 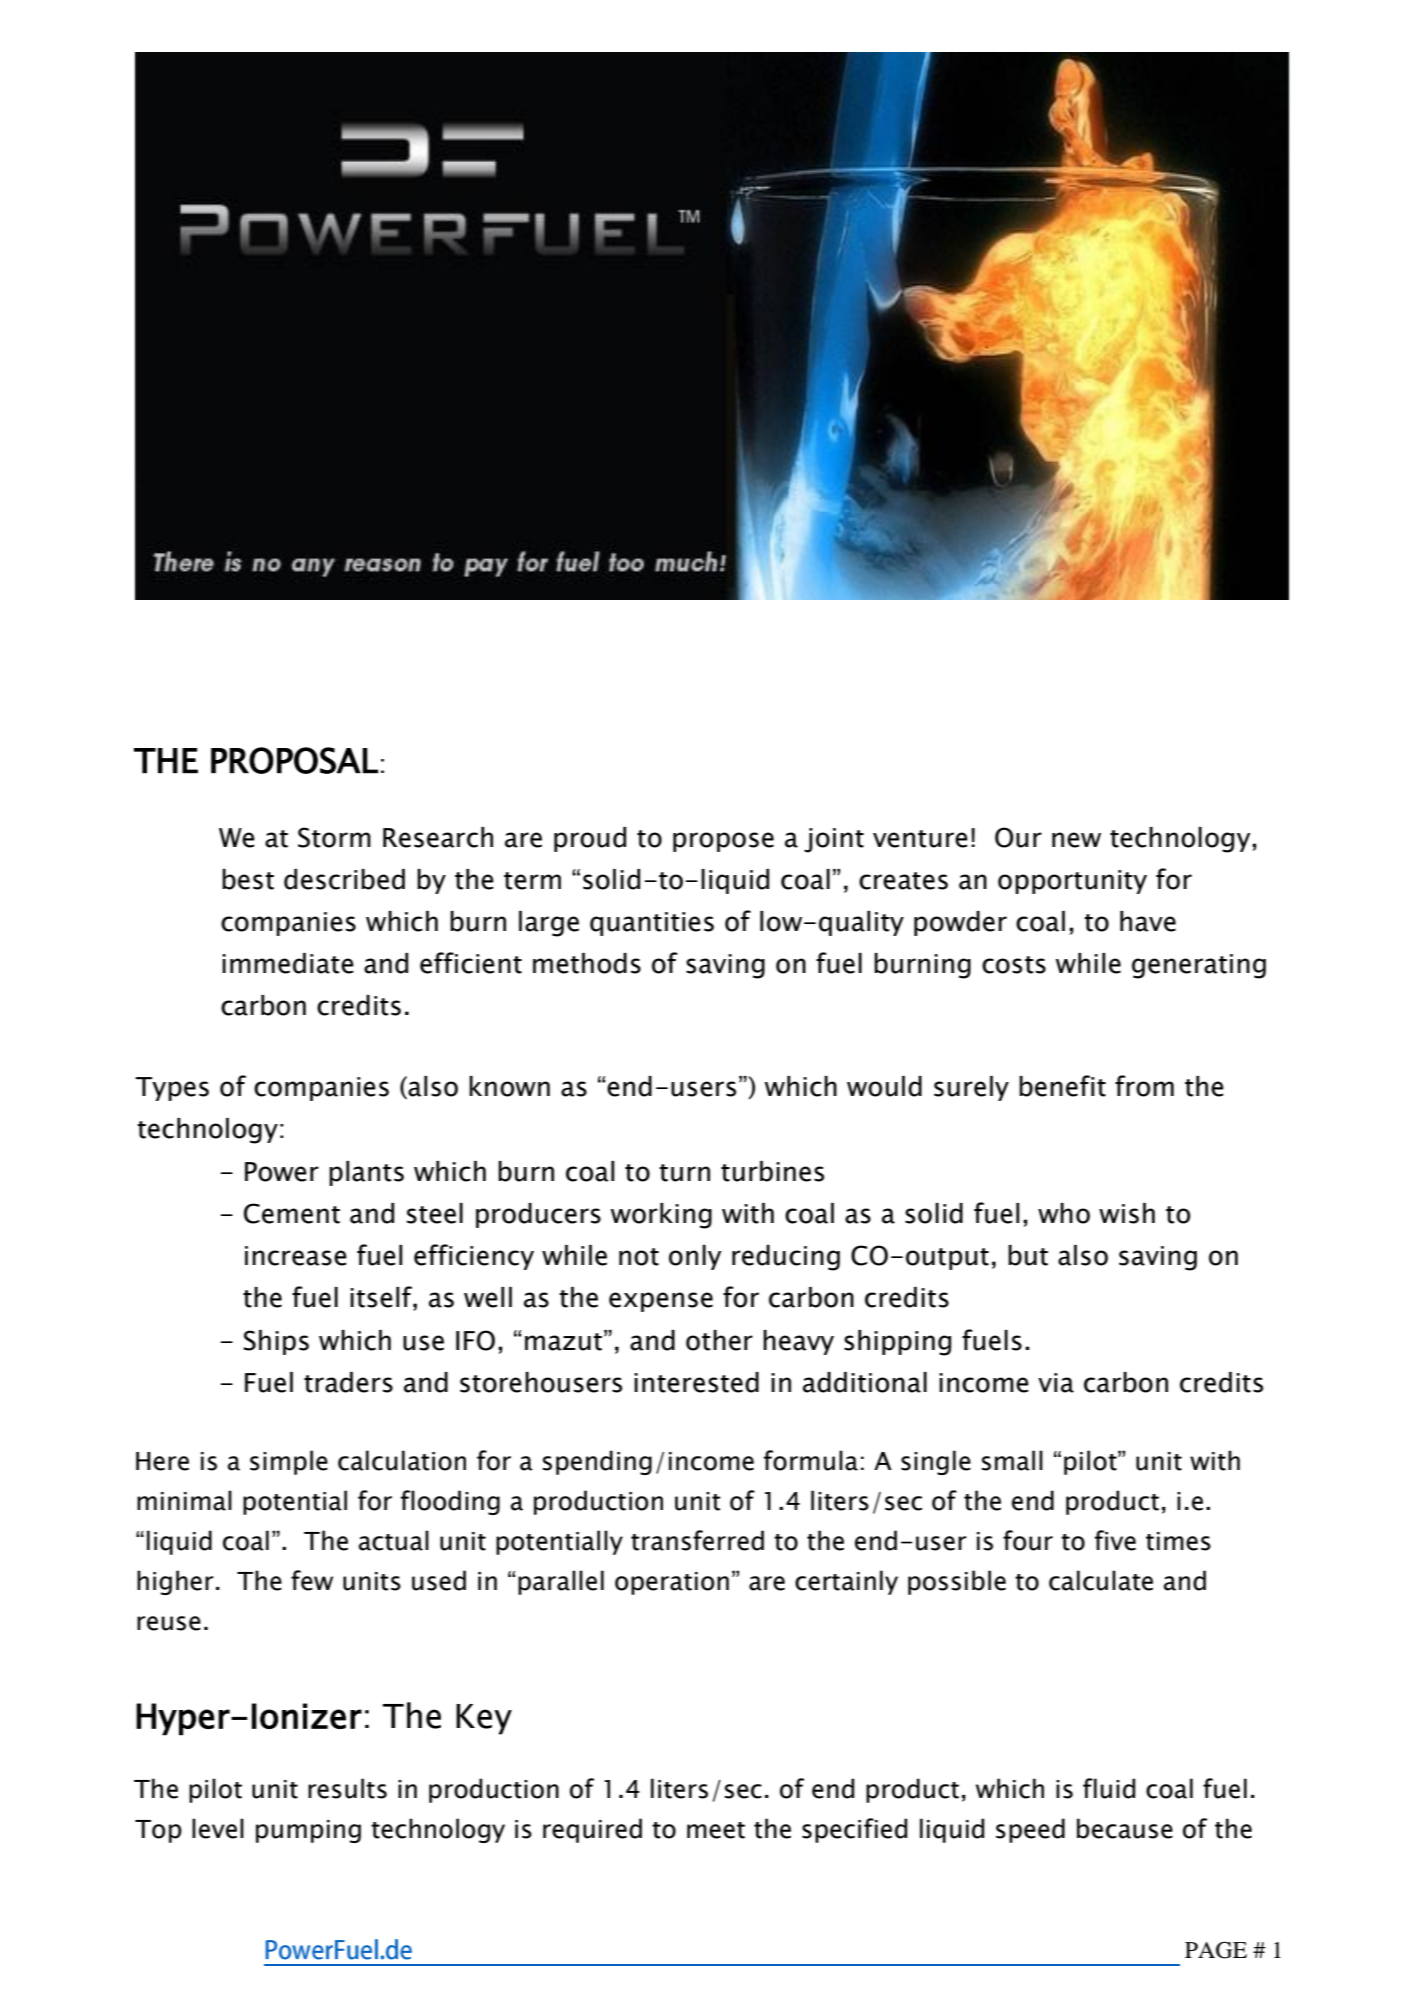 What do you see at coordinates (1056, 1383) in the page?
I see `via` at bounding box center [1056, 1383].
